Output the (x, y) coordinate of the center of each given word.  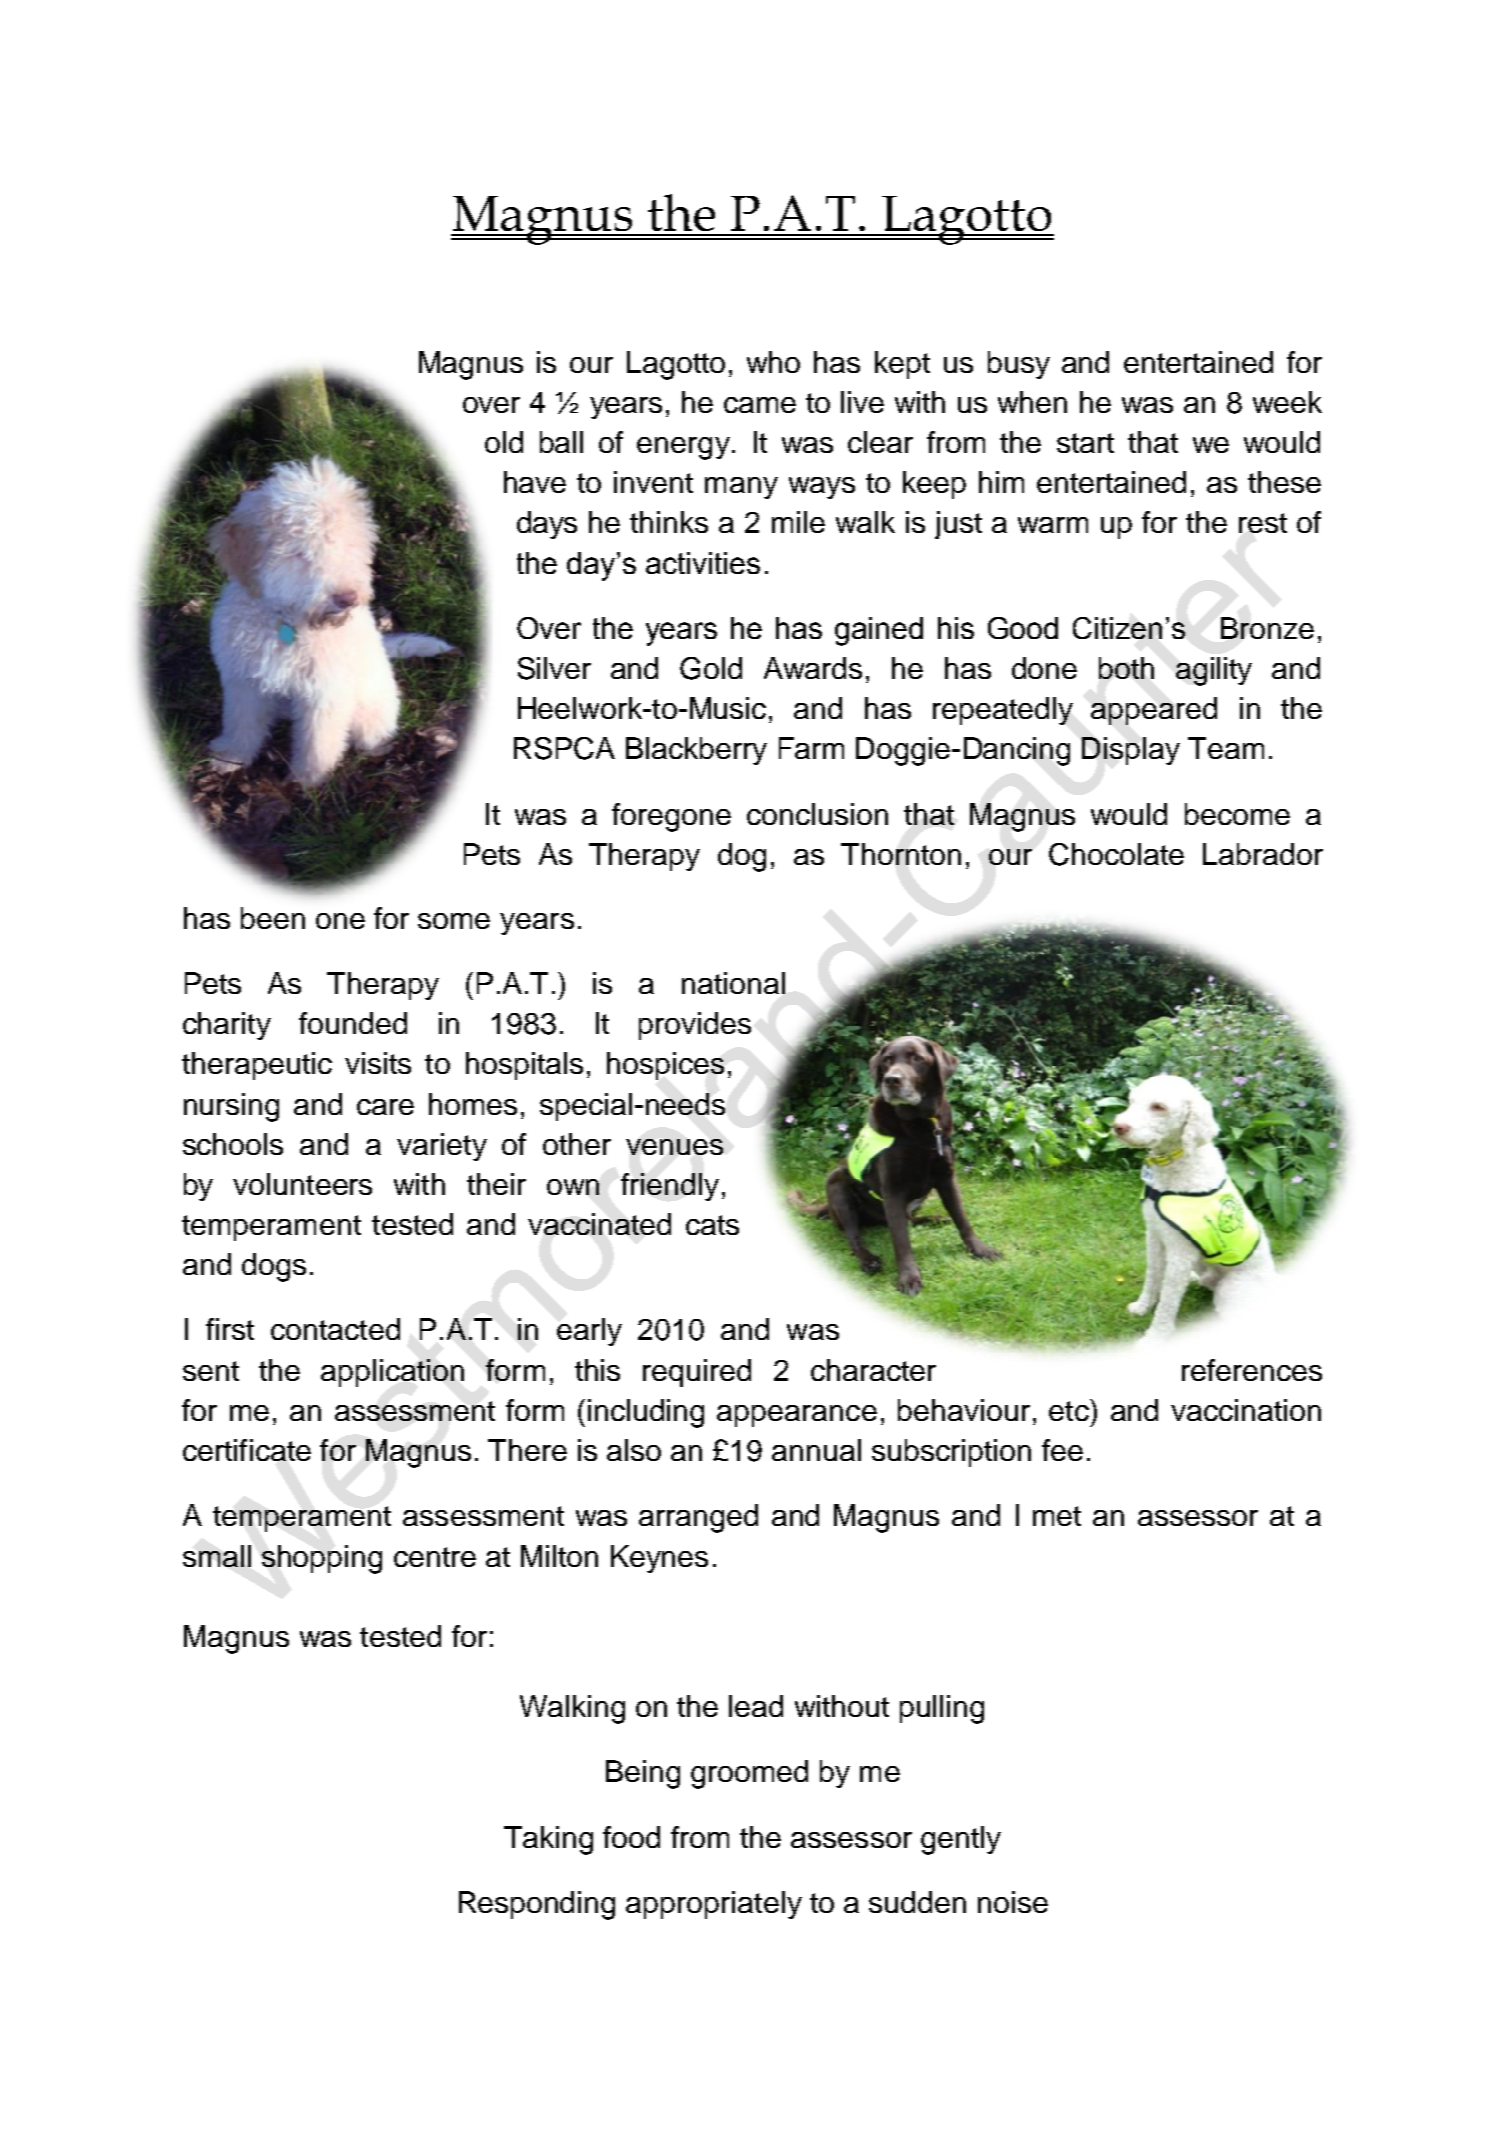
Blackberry (696, 751)
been (273, 918)
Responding (537, 1905)
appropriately (714, 1905)
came (760, 405)
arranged (698, 1518)
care (385, 1107)
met (1057, 1516)
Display (1131, 751)
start (1085, 443)
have (535, 482)
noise (1013, 1902)
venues (674, 1147)
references (1252, 1370)
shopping (322, 1559)
